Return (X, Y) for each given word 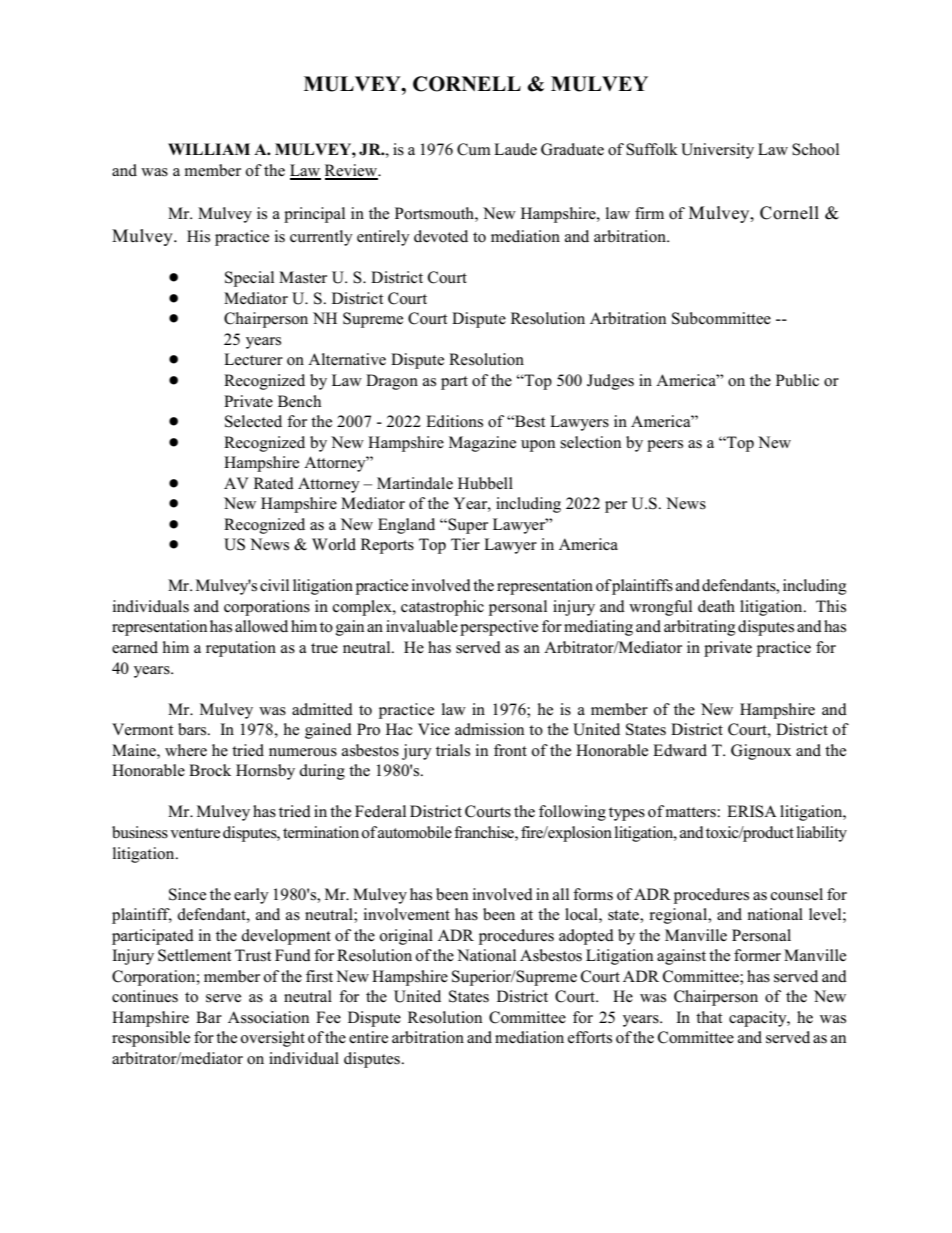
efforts (590, 1037)
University (717, 151)
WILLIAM (209, 149)
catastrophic (442, 608)
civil (274, 585)
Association (268, 1017)
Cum (474, 149)
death (716, 606)
